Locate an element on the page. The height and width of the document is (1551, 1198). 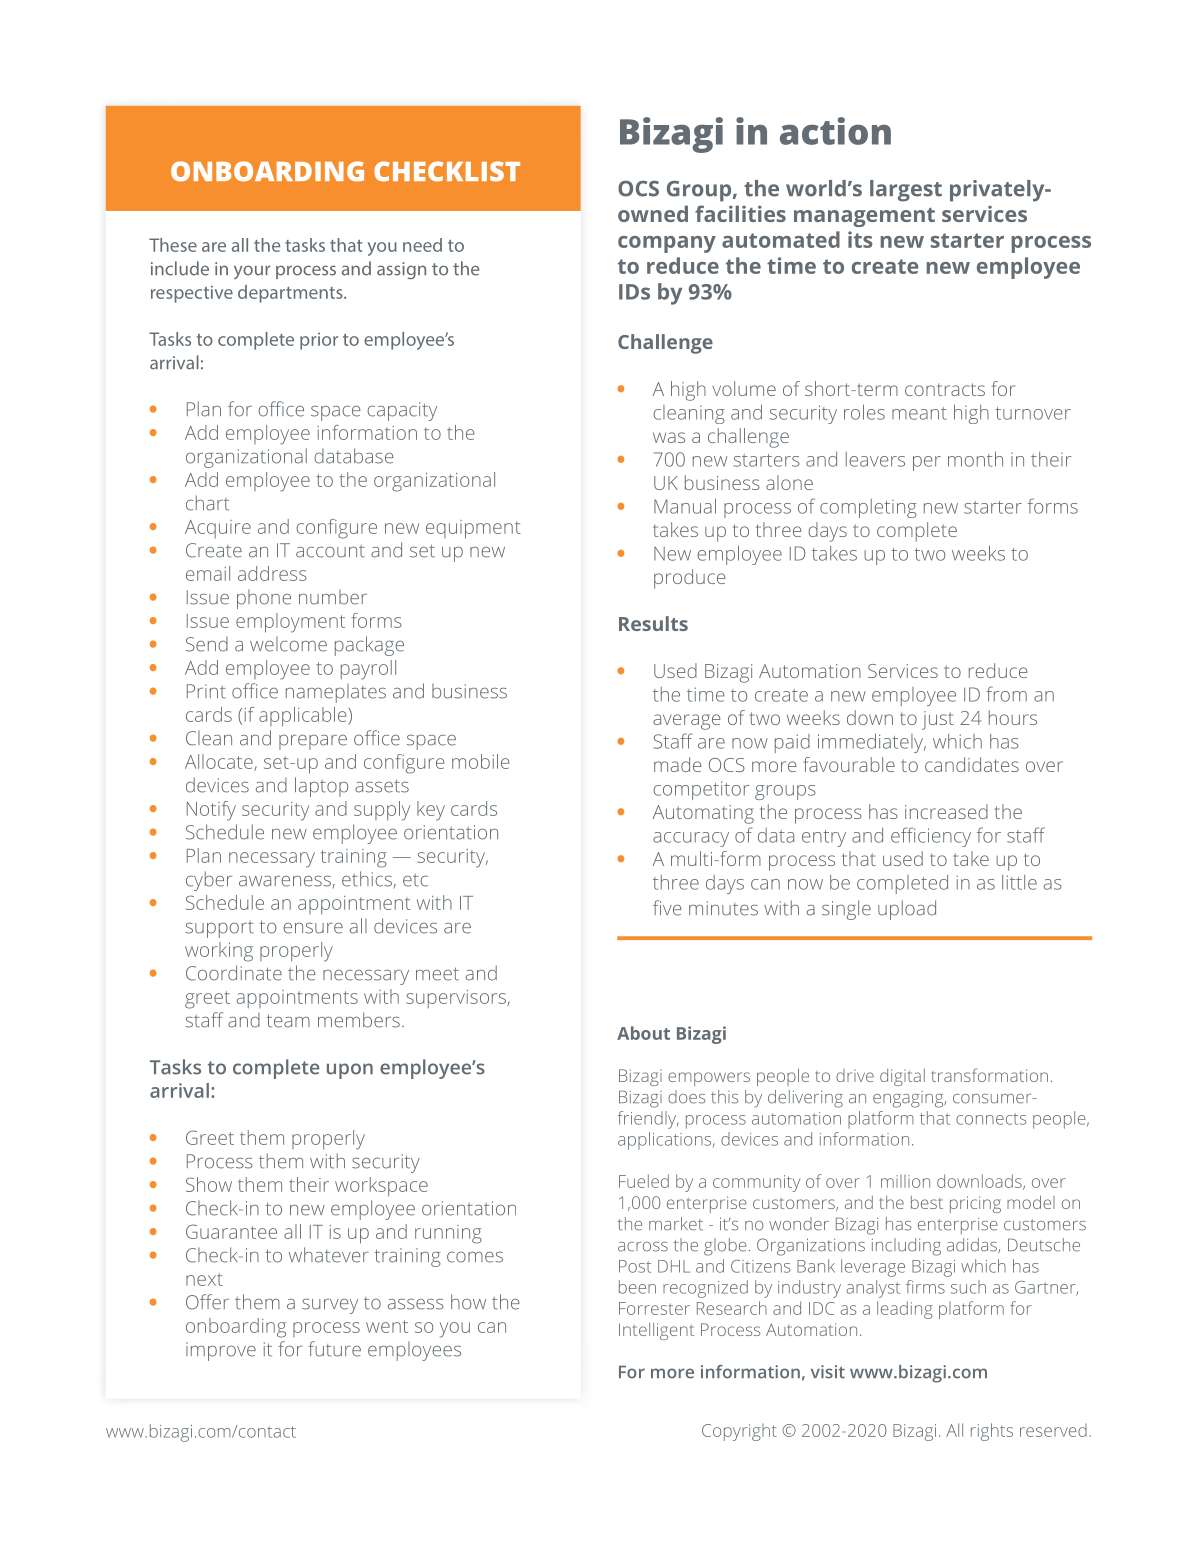
improve is located at coordinates (221, 1351).
